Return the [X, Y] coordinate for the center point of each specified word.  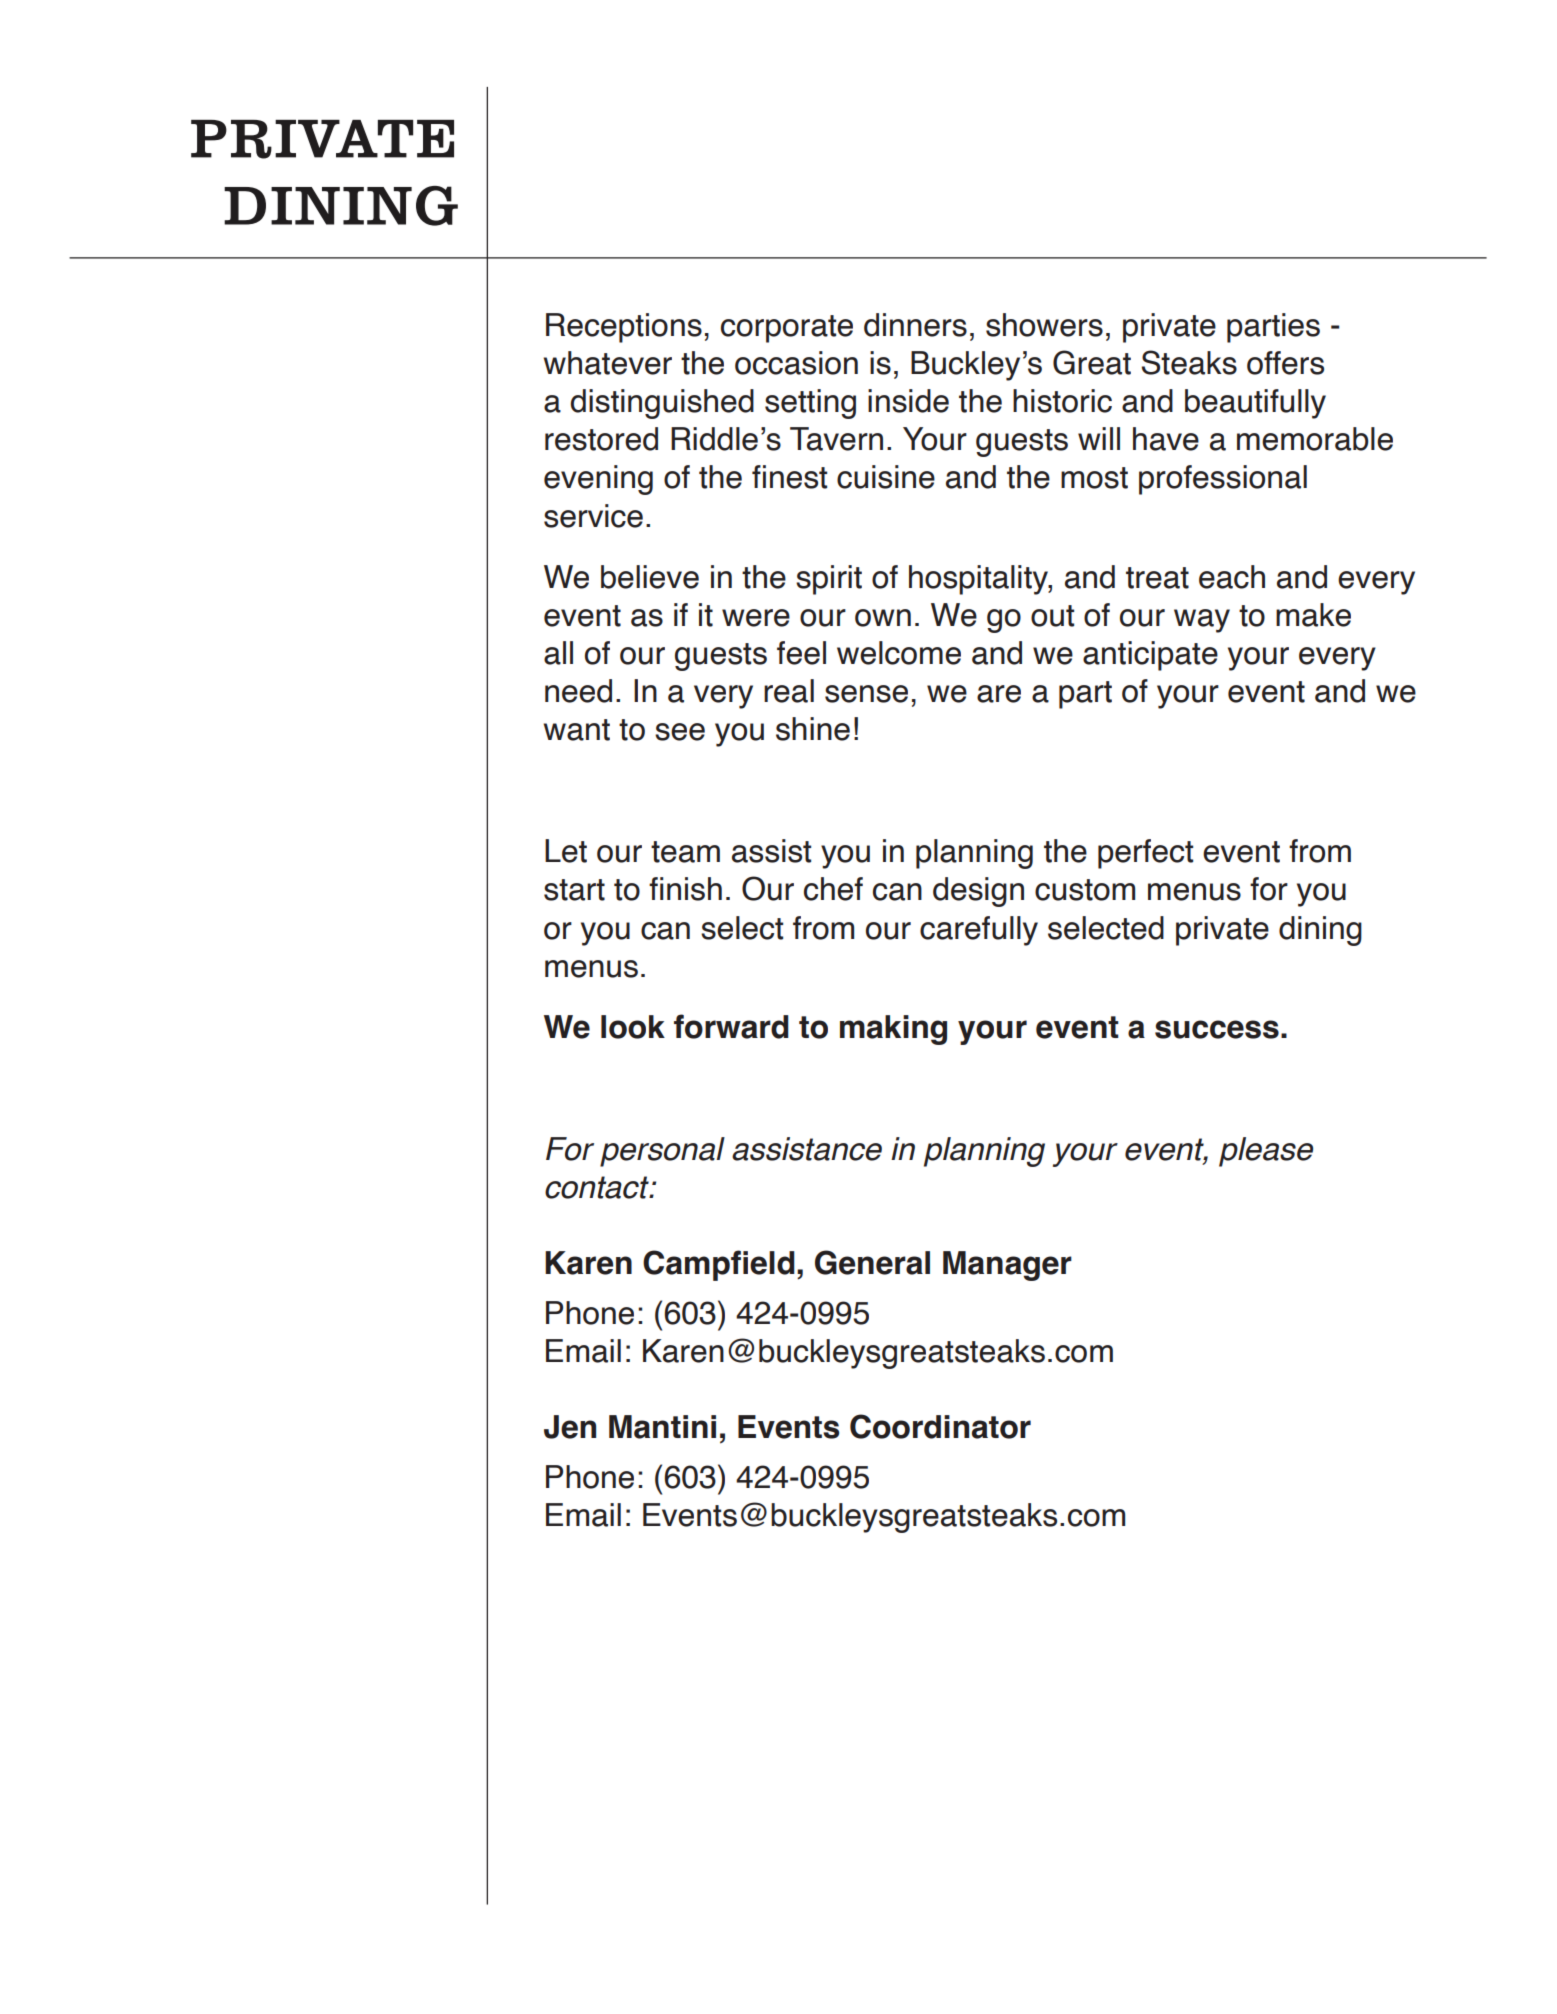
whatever [607, 363]
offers [1285, 363]
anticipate [1150, 656]
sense [866, 694]
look [633, 1027]
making [893, 1030]
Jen [570, 1427]
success [1217, 1029]
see [680, 732]
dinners [915, 325]
